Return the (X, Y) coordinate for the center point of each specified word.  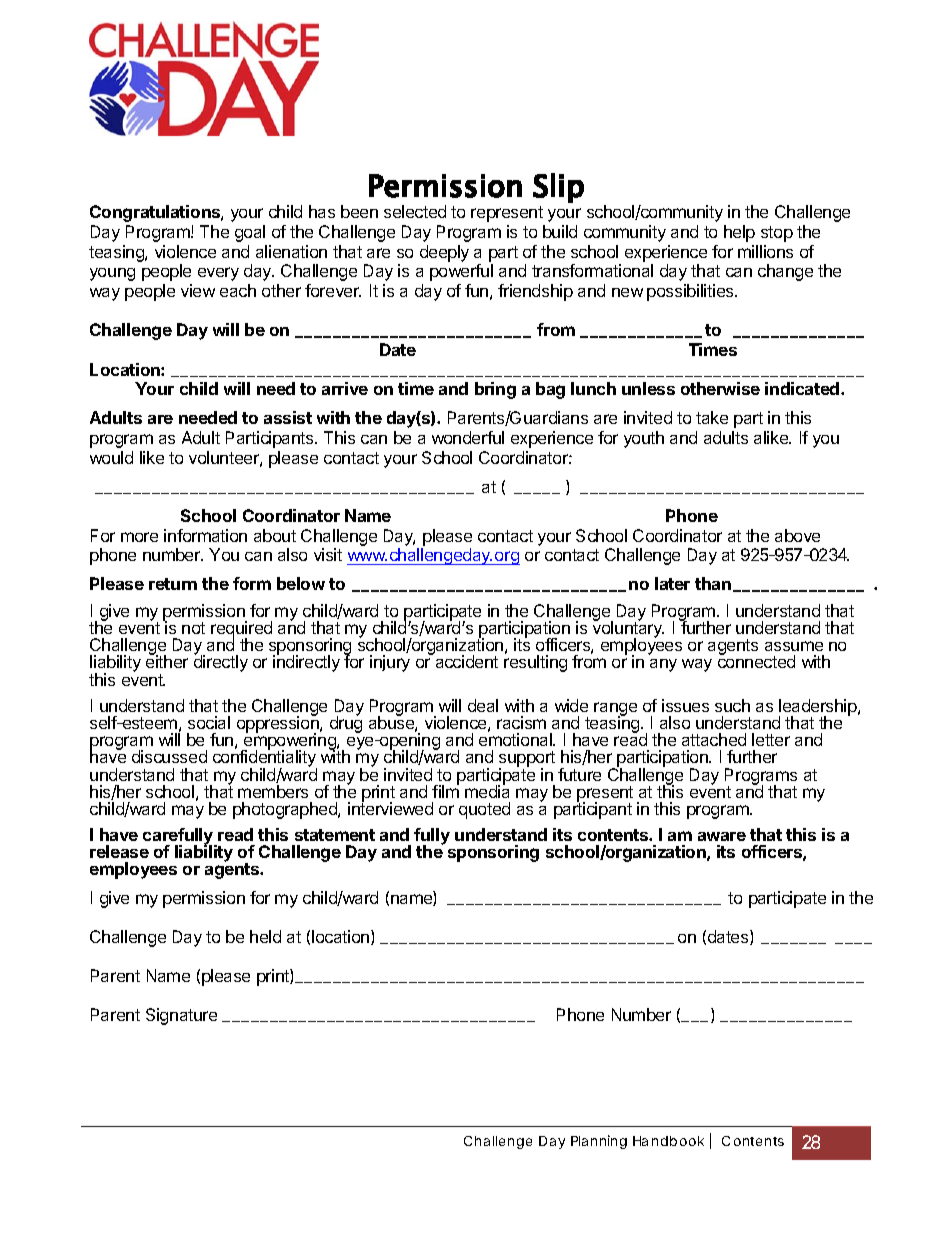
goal (250, 233)
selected (415, 211)
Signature (181, 1016)
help (739, 233)
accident (467, 661)
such (732, 705)
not (193, 628)
